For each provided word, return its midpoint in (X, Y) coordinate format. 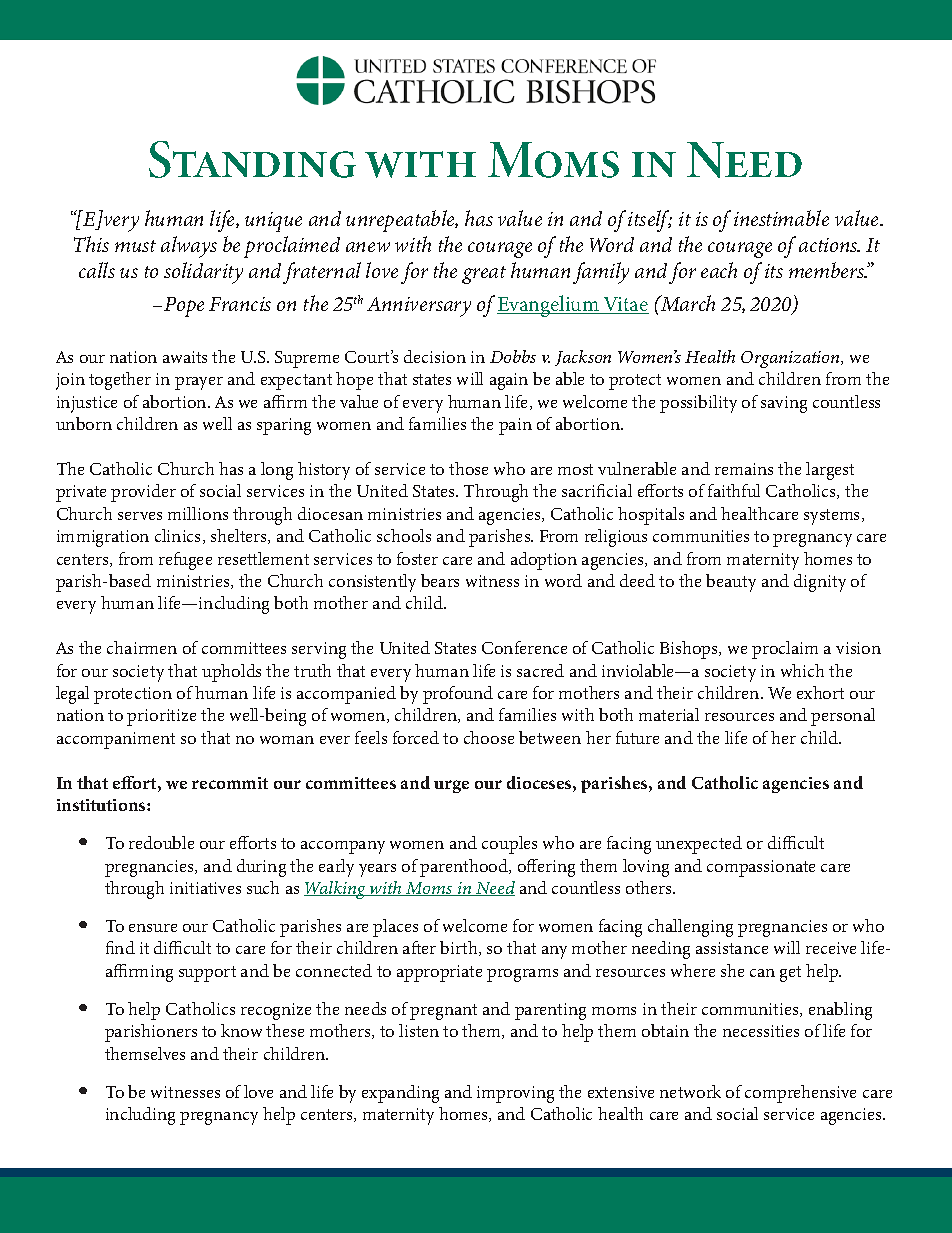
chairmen (142, 647)
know (241, 1030)
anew (368, 247)
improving (515, 1094)
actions (829, 245)
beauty (731, 583)
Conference (524, 647)
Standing (252, 159)
